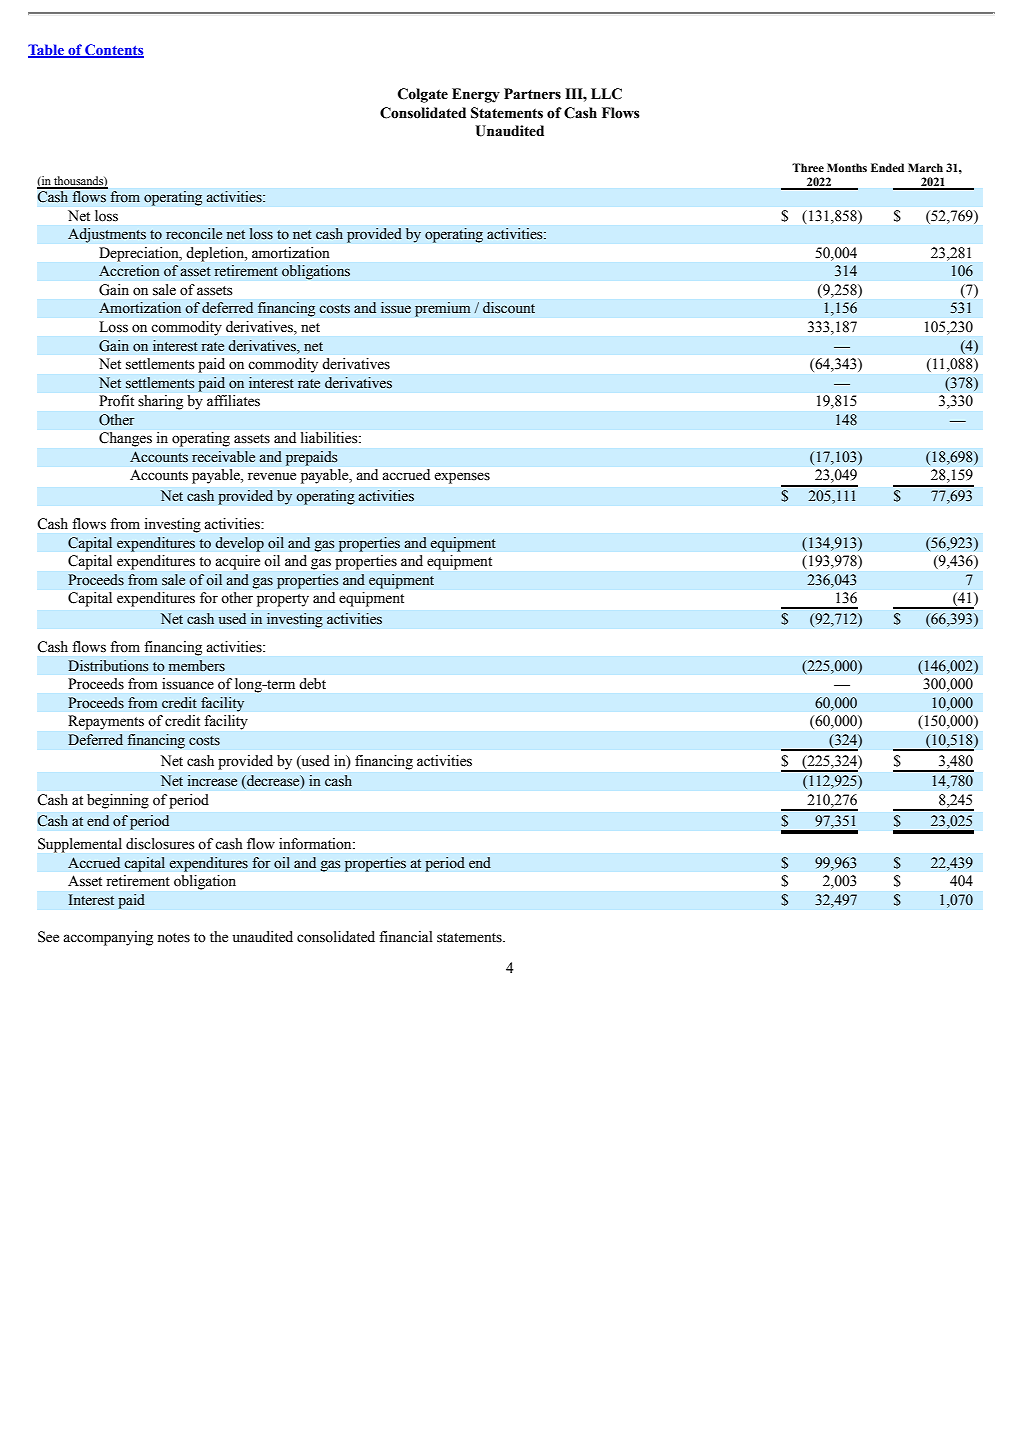  I want to click on discount, so click(509, 308).
